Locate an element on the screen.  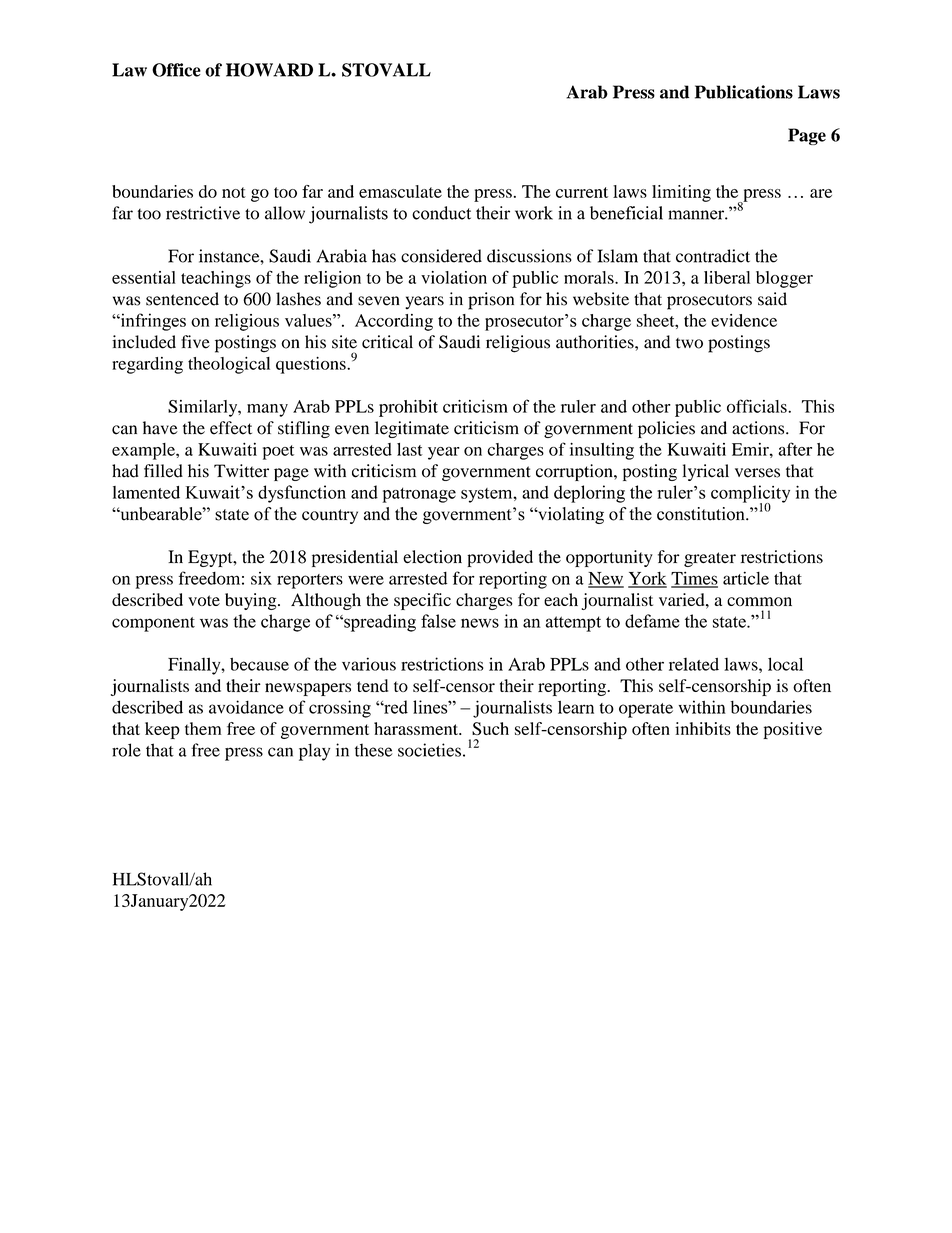
Office is located at coordinates (176, 70).
